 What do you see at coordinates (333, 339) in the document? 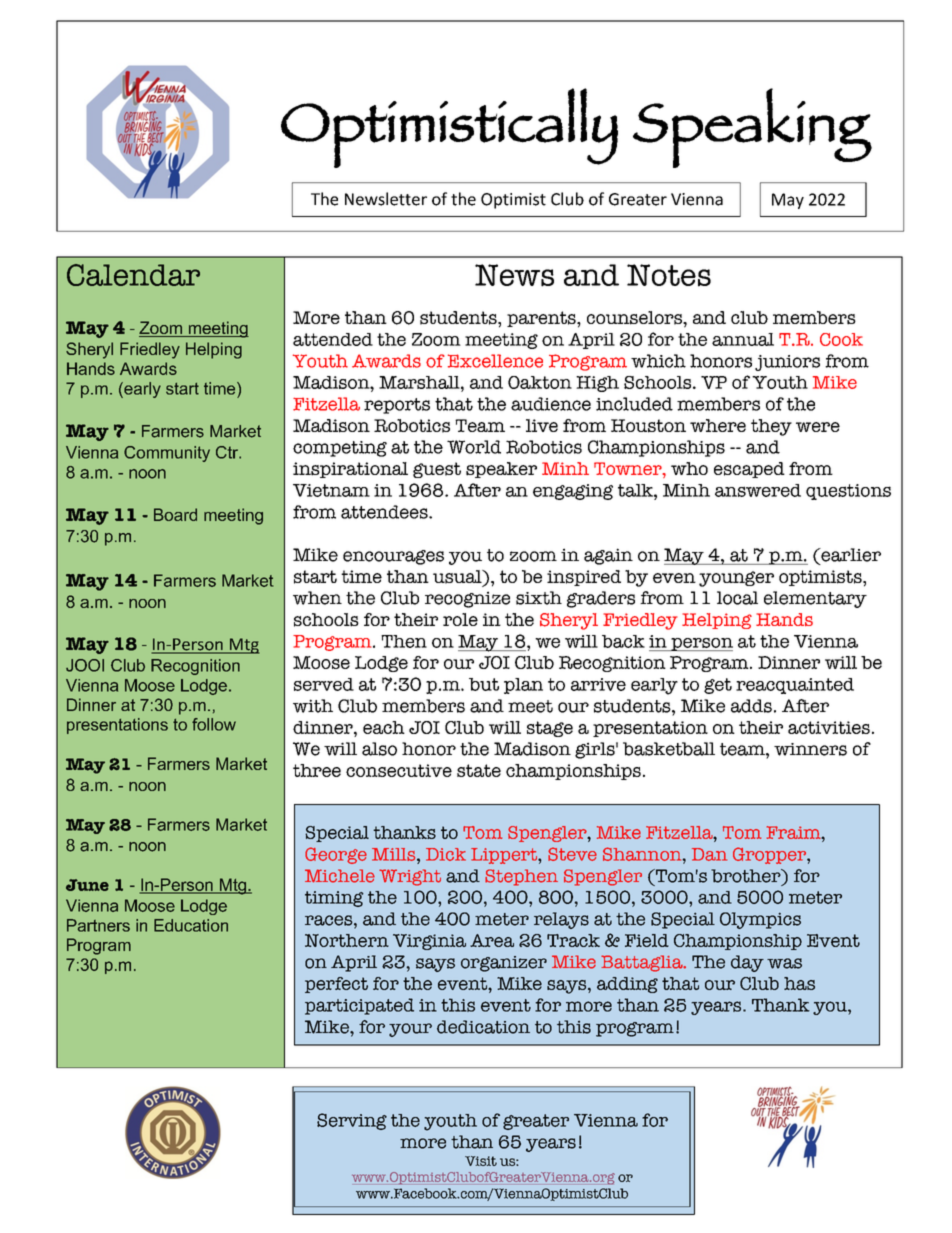
I see `attended` at bounding box center [333, 339].
